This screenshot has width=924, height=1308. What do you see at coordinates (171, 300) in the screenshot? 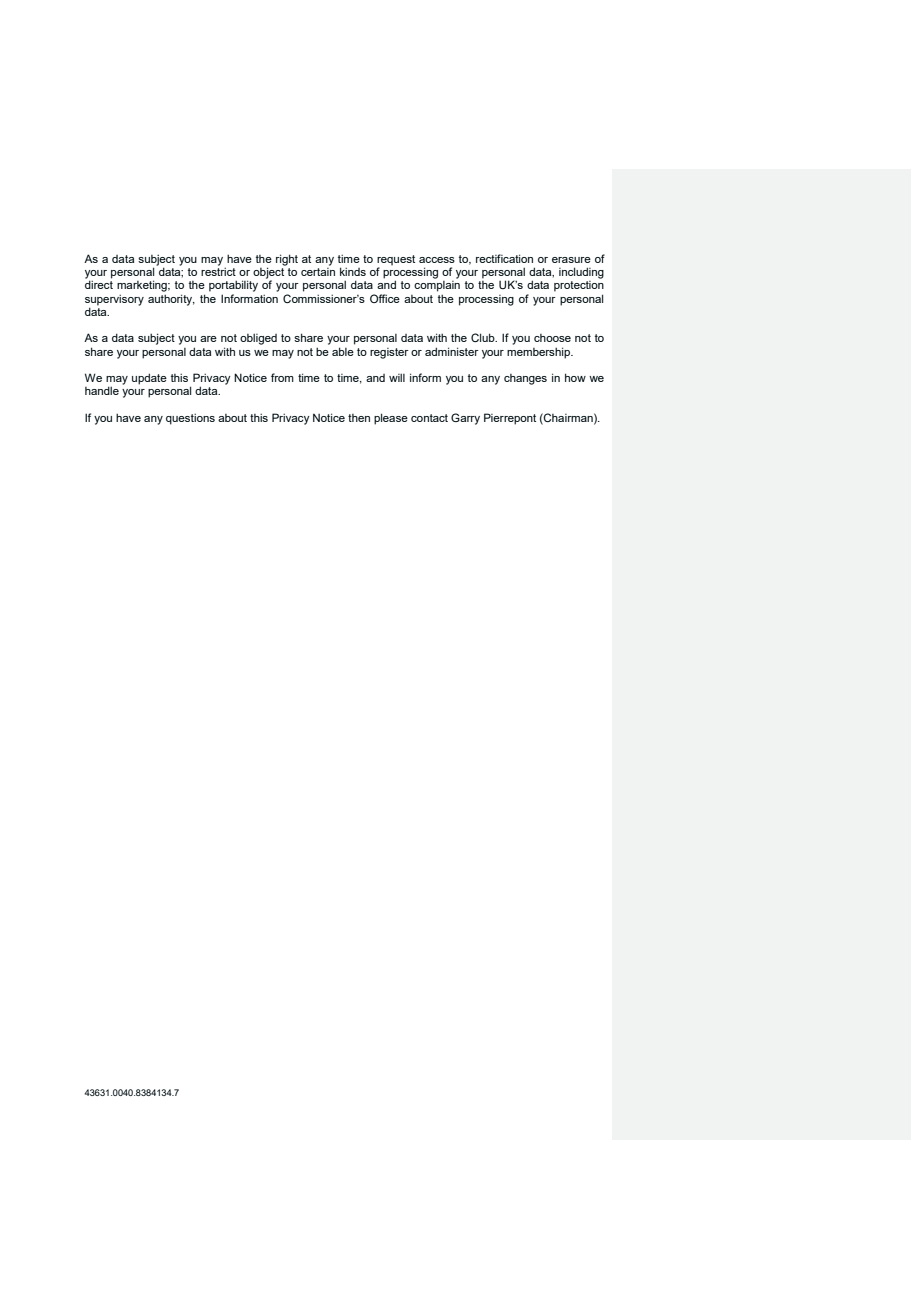
I see `authority` at bounding box center [171, 300].
